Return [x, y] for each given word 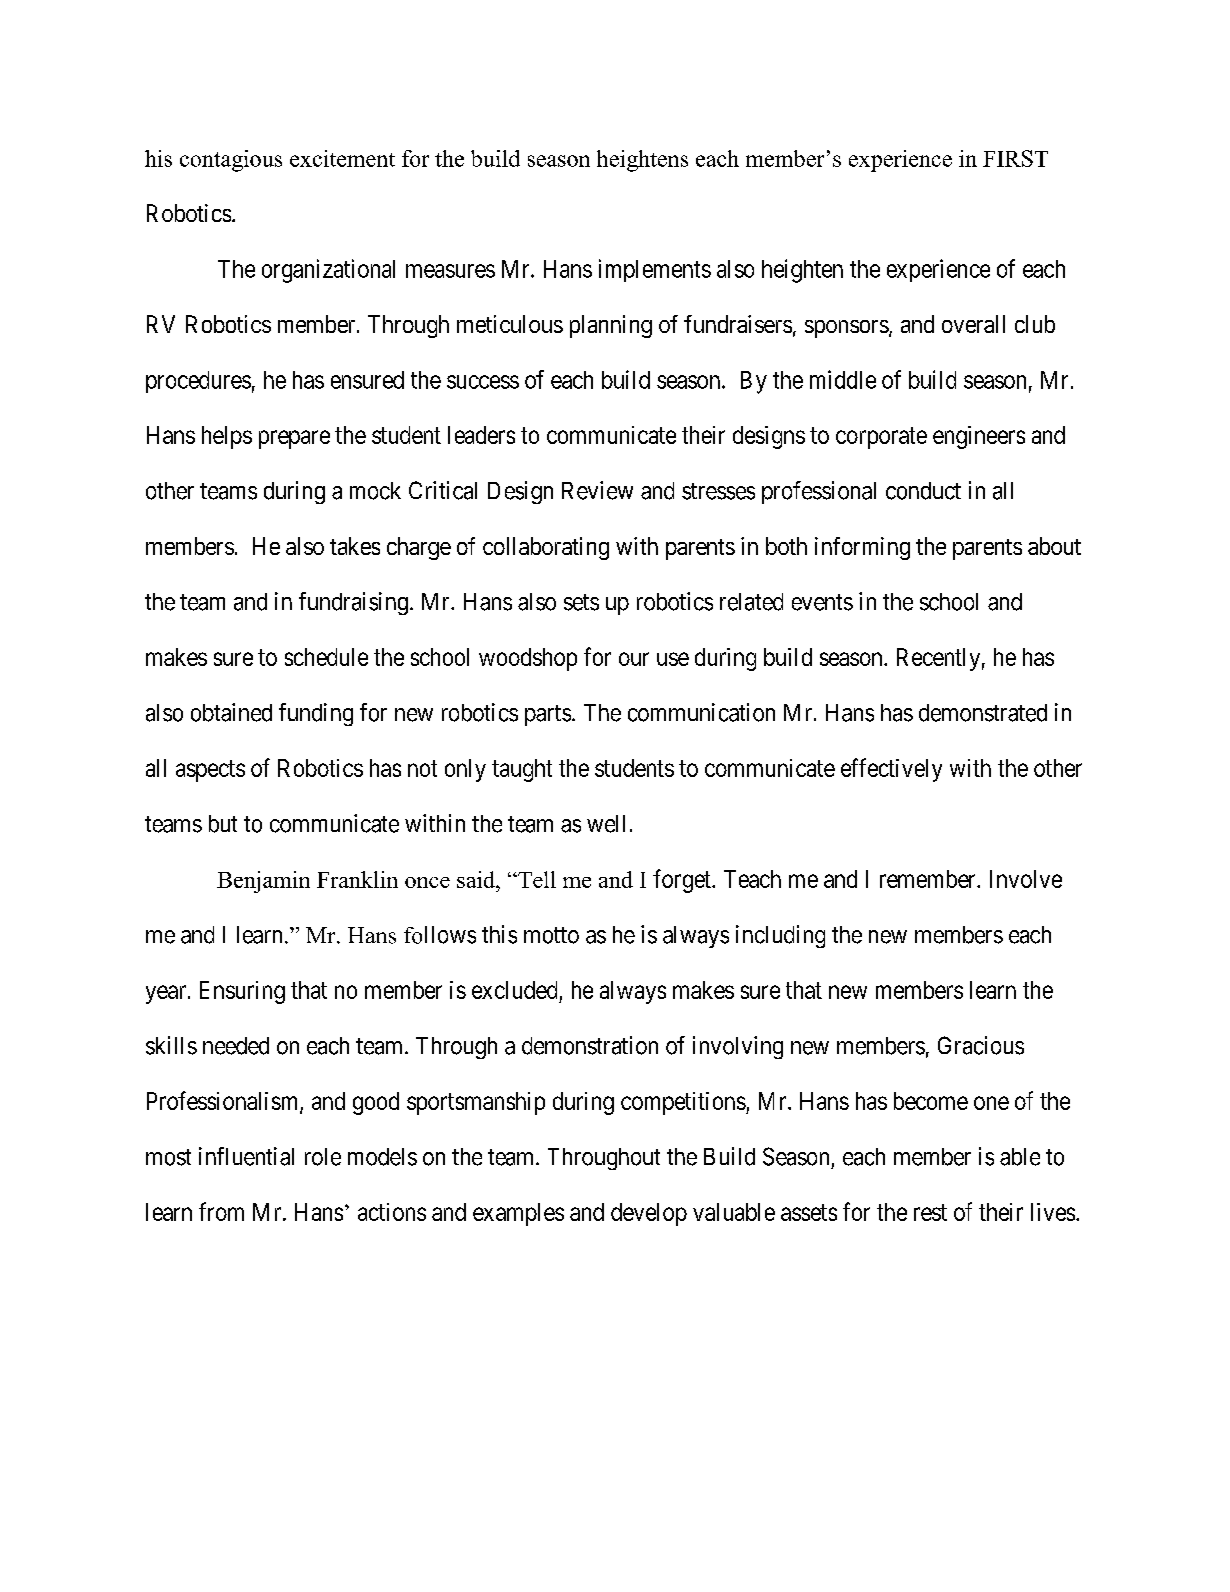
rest [930, 1212]
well [606, 824]
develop [649, 1214]
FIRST [1015, 158]
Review [597, 490]
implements [655, 270]
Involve [1026, 879]
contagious [231, 161]
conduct [923, 491]
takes [355, 546]
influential [246, 1156]
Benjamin [263, 882]
